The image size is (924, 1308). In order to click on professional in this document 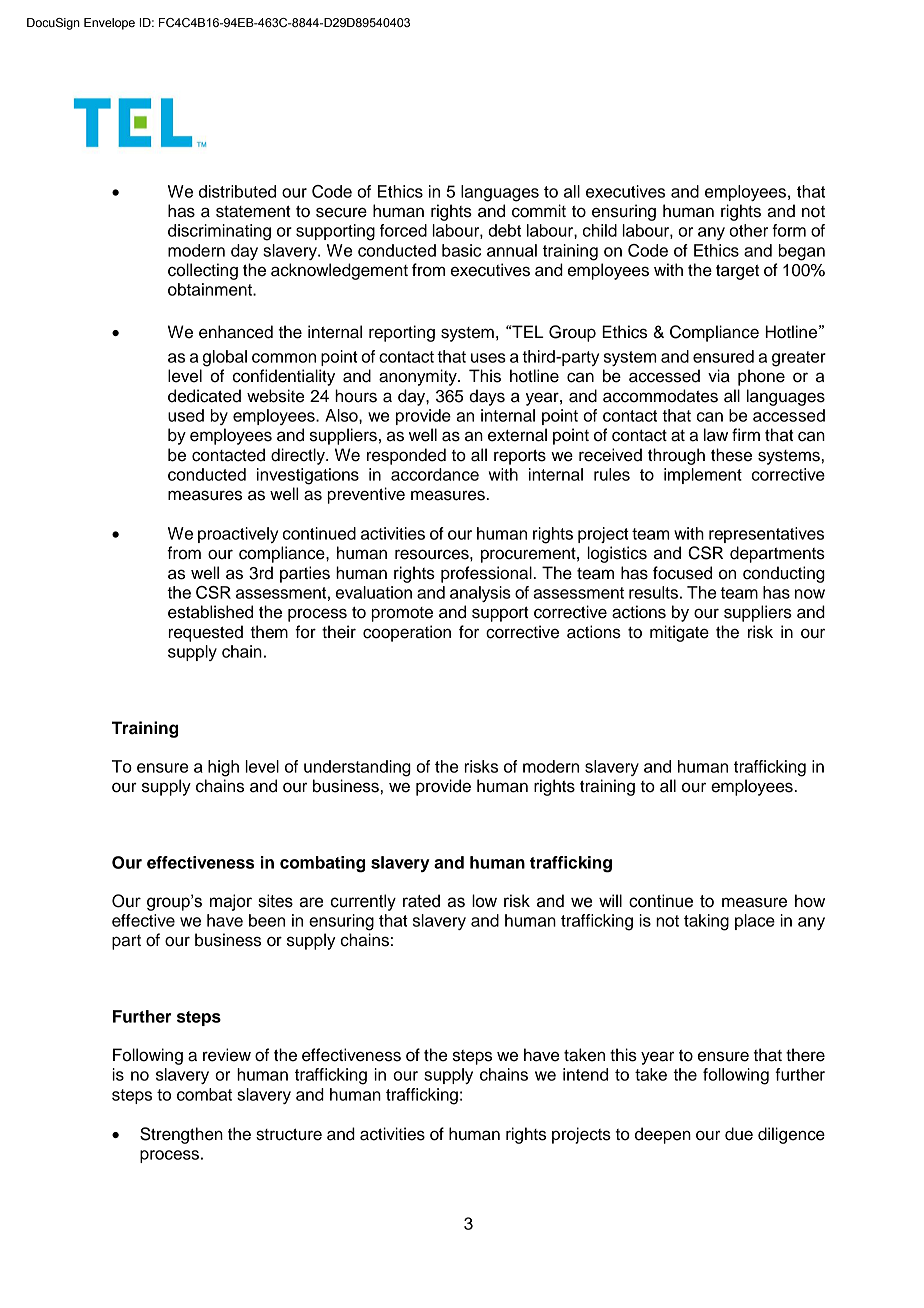, I will do `click(487, 574)`.
